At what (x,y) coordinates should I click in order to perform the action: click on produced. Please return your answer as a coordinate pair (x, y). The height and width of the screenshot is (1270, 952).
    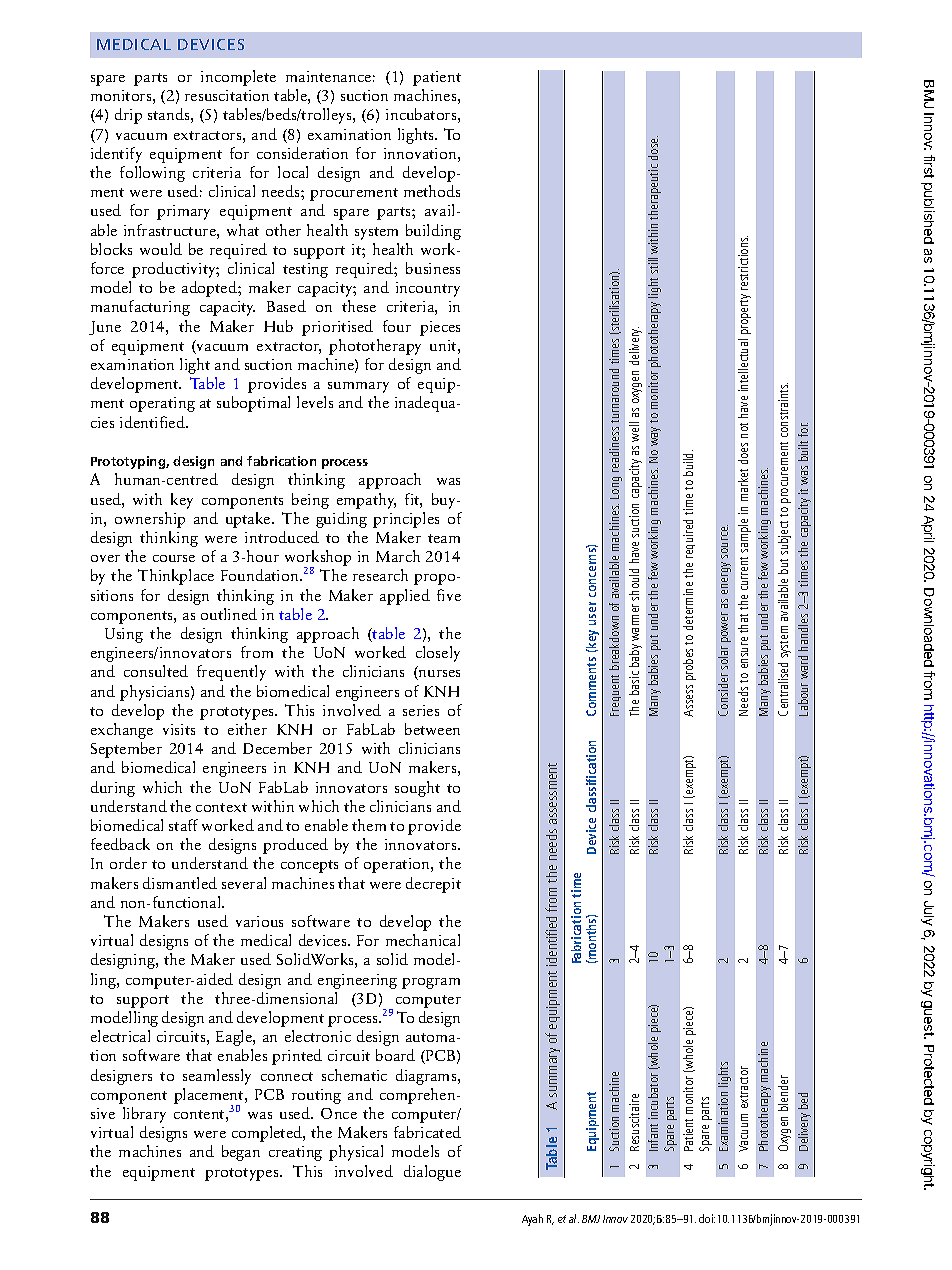
    Looking at the image, I should click on (295, 846).
